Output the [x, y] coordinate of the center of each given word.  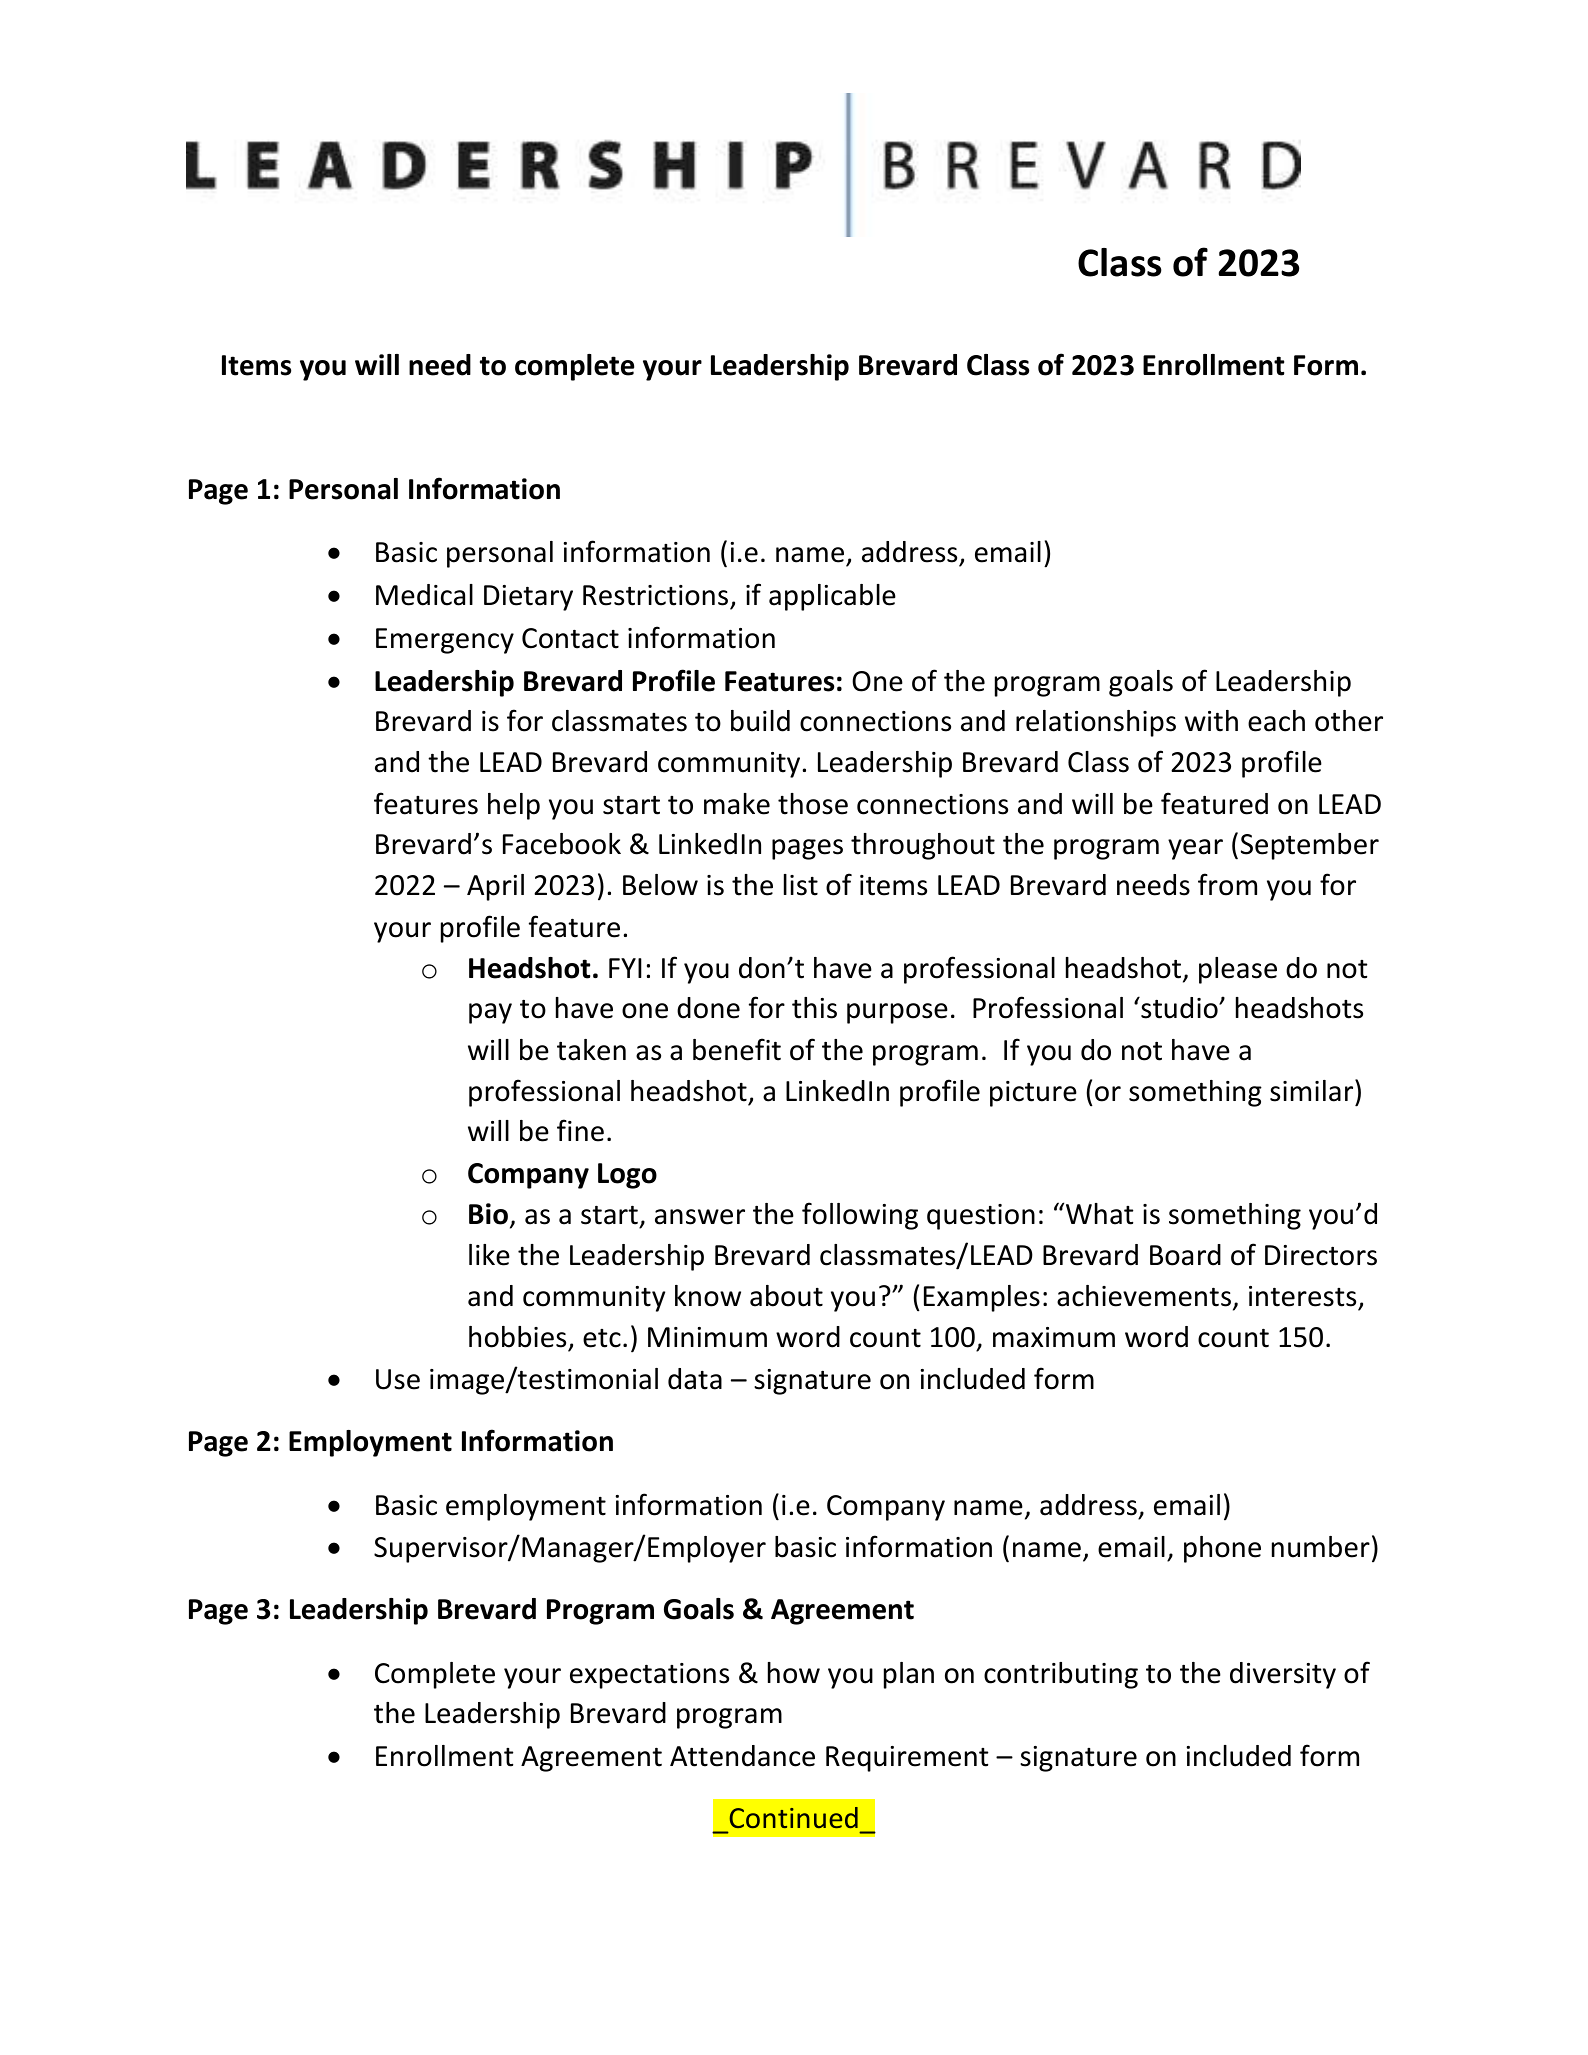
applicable [832, 597]
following [860, 1216]
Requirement [907, 1759]
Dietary [528, 598]
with [1211, 721]
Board [1185, 1255]
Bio [488, 1214]
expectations [649, 1676]
